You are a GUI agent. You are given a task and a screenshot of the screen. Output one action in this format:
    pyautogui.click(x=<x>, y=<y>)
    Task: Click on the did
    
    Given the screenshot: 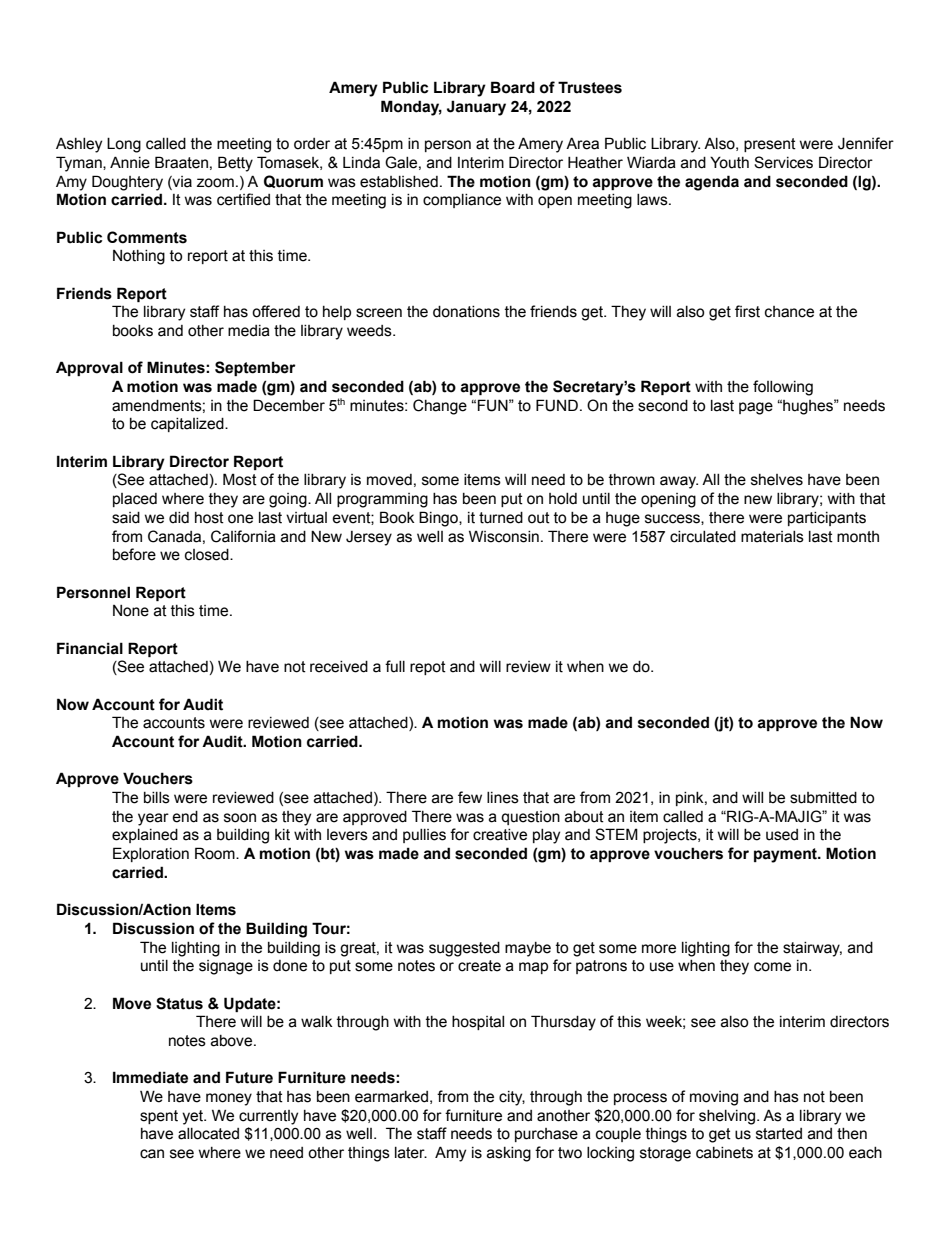 What is the action you would take?
    pyautogui.click(x=179, y=517)
